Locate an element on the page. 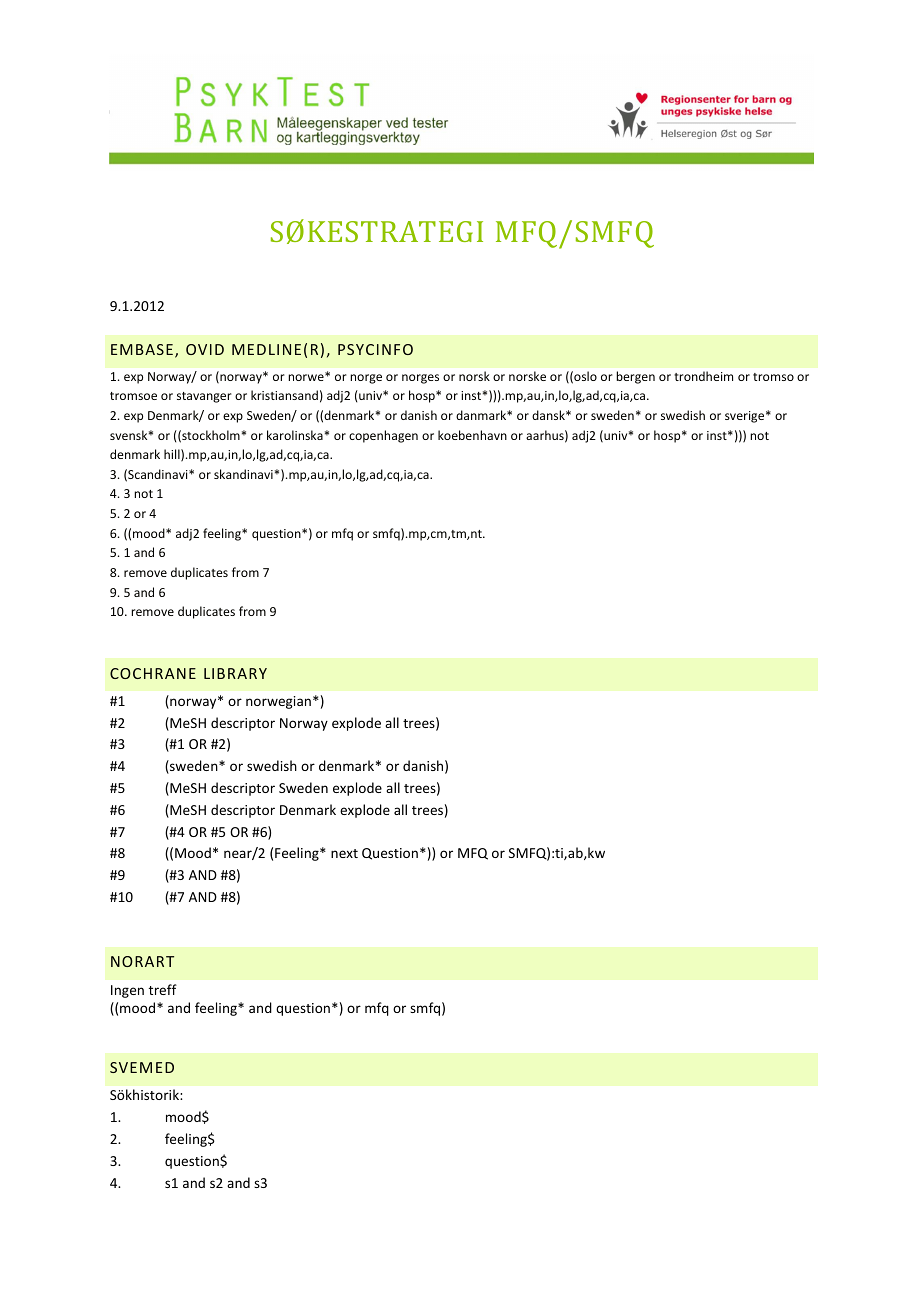 This document has width=924, height=1308. next is located at coordinates (344, 853).
